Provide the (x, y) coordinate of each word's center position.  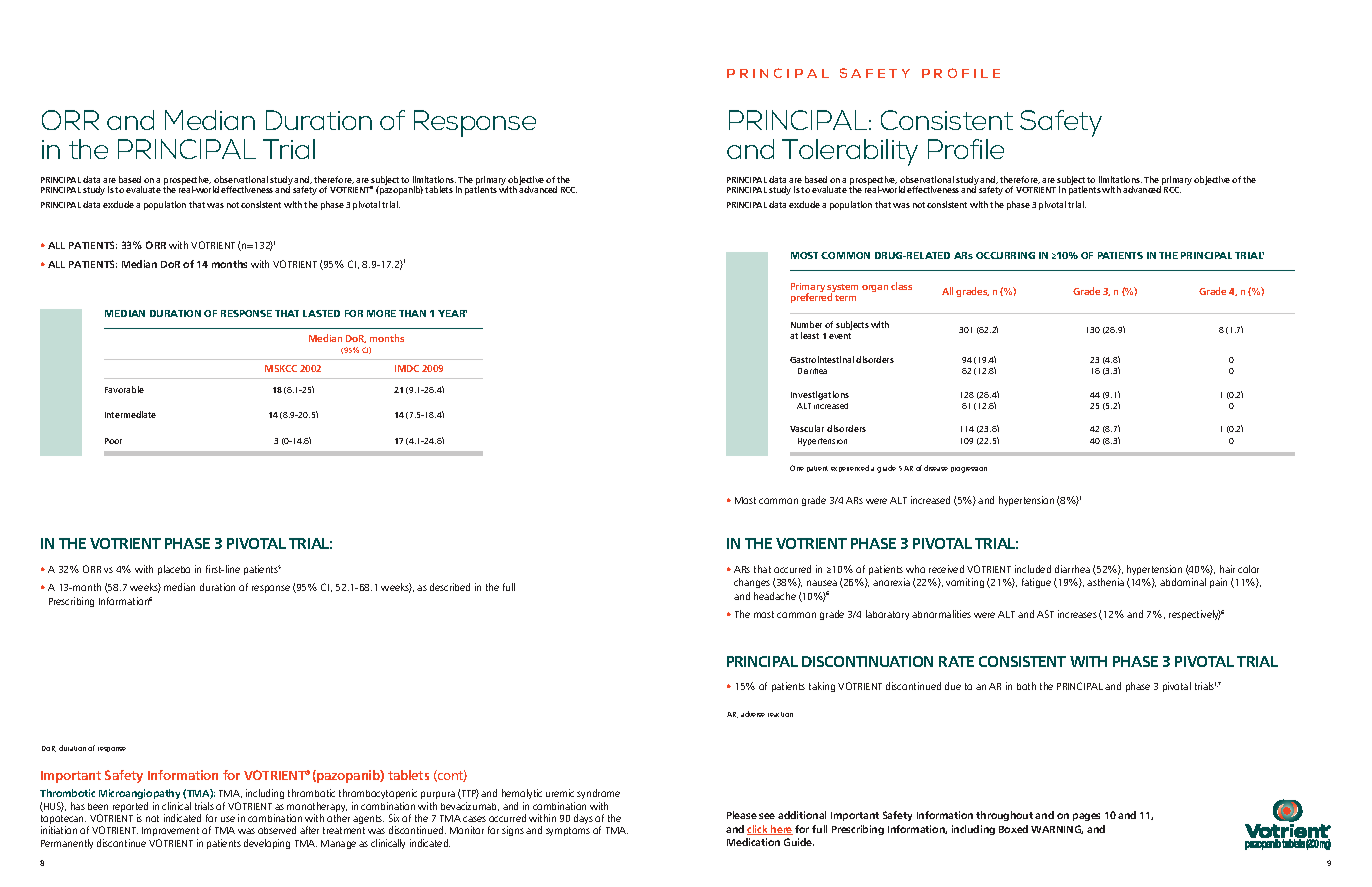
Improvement (170, 831)
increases (1077, 614)
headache (775, 596)
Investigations (820, 395)
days (583, 819)
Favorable (124, 389)
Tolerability (850, 152)
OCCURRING (1005, 255)
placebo (174, 570)
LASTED (321, 313)
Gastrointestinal (822, 359)
